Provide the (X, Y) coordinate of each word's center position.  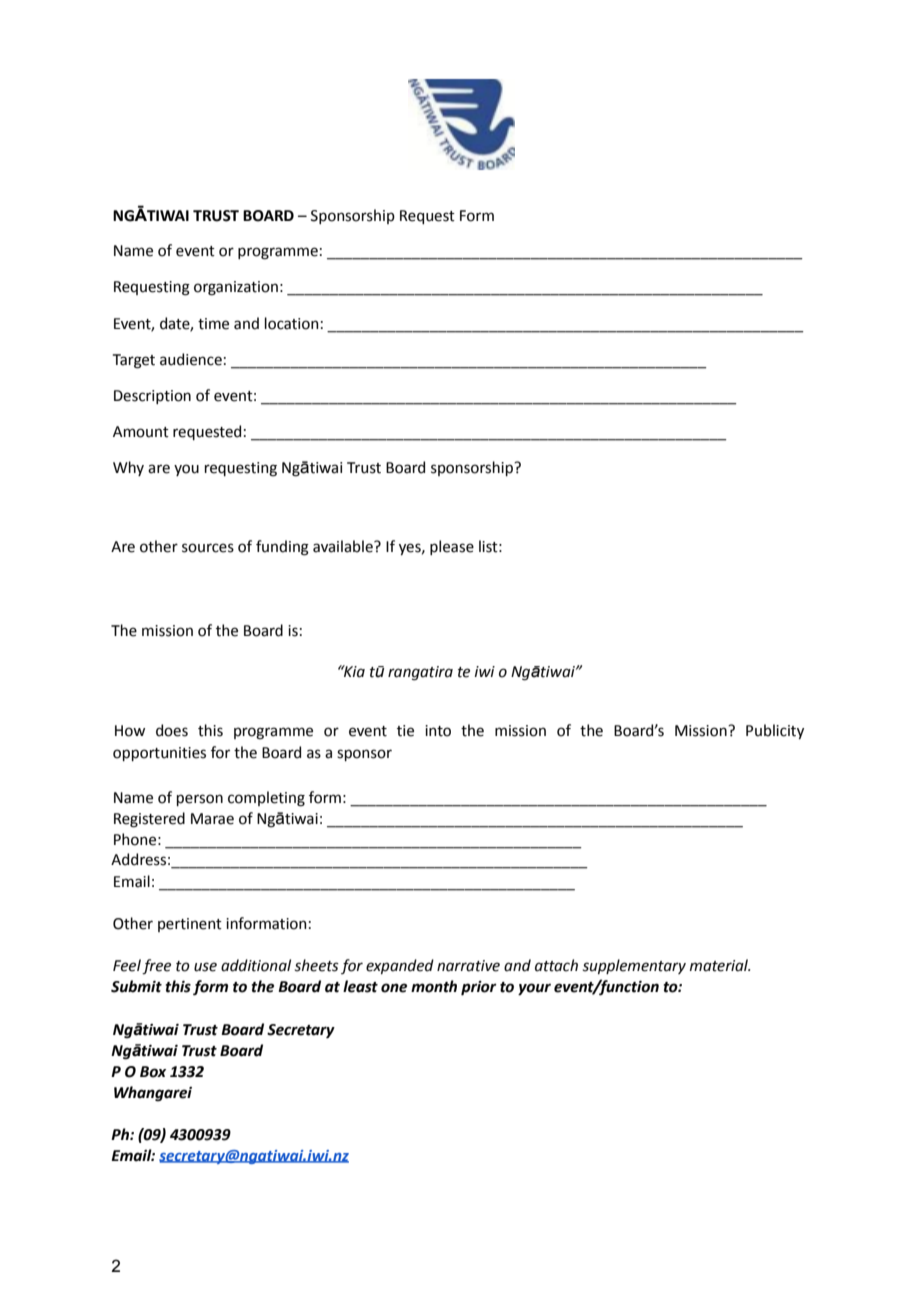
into (438, 731)
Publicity (775, 731)
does (172, 730)
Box (153, 1072)
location (292, 323)
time (213, 324)
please (452, 547)
